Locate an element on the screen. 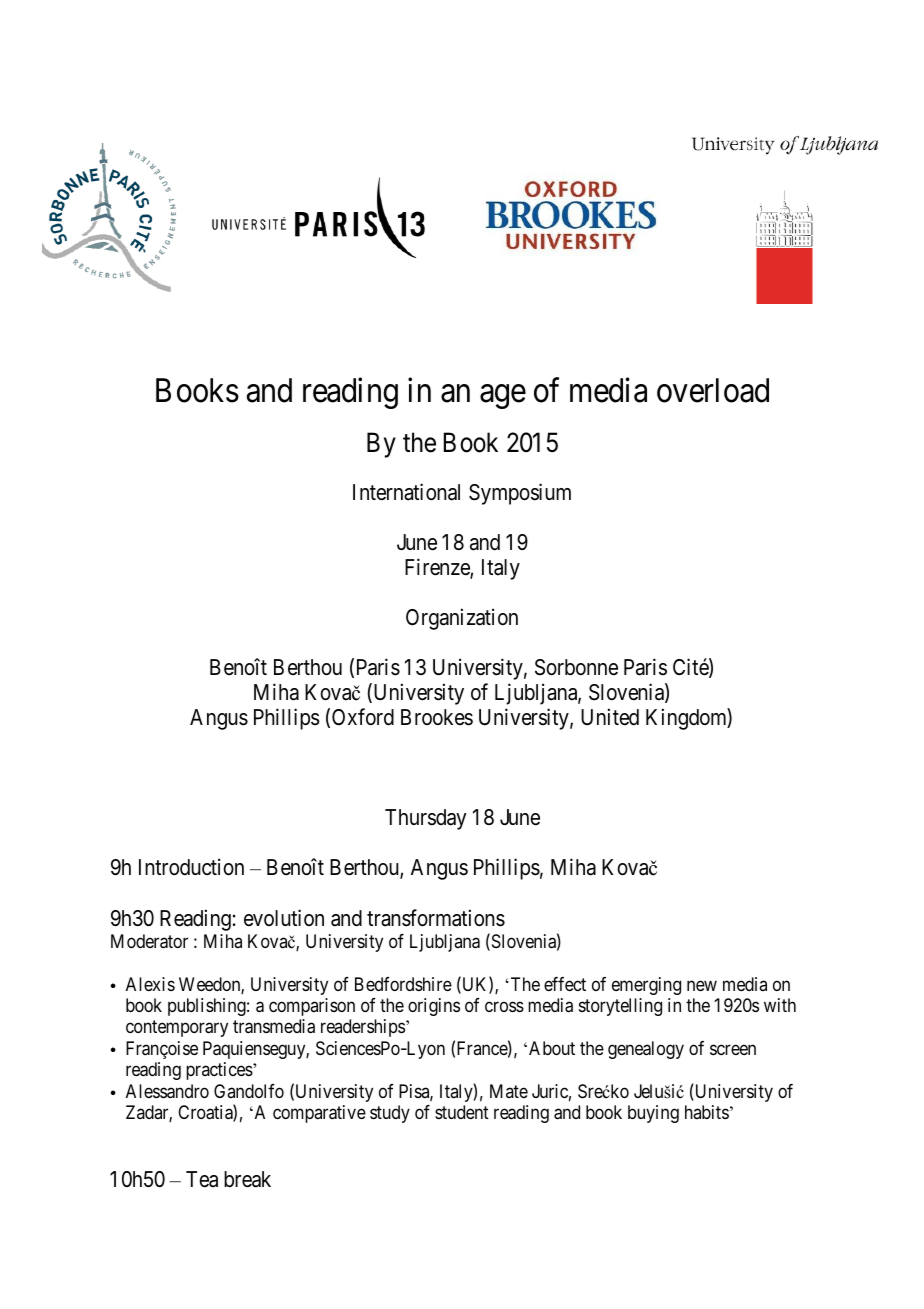 This screenshot has height=1309, width=924. Alexis is located at coordinates (150, 984).
